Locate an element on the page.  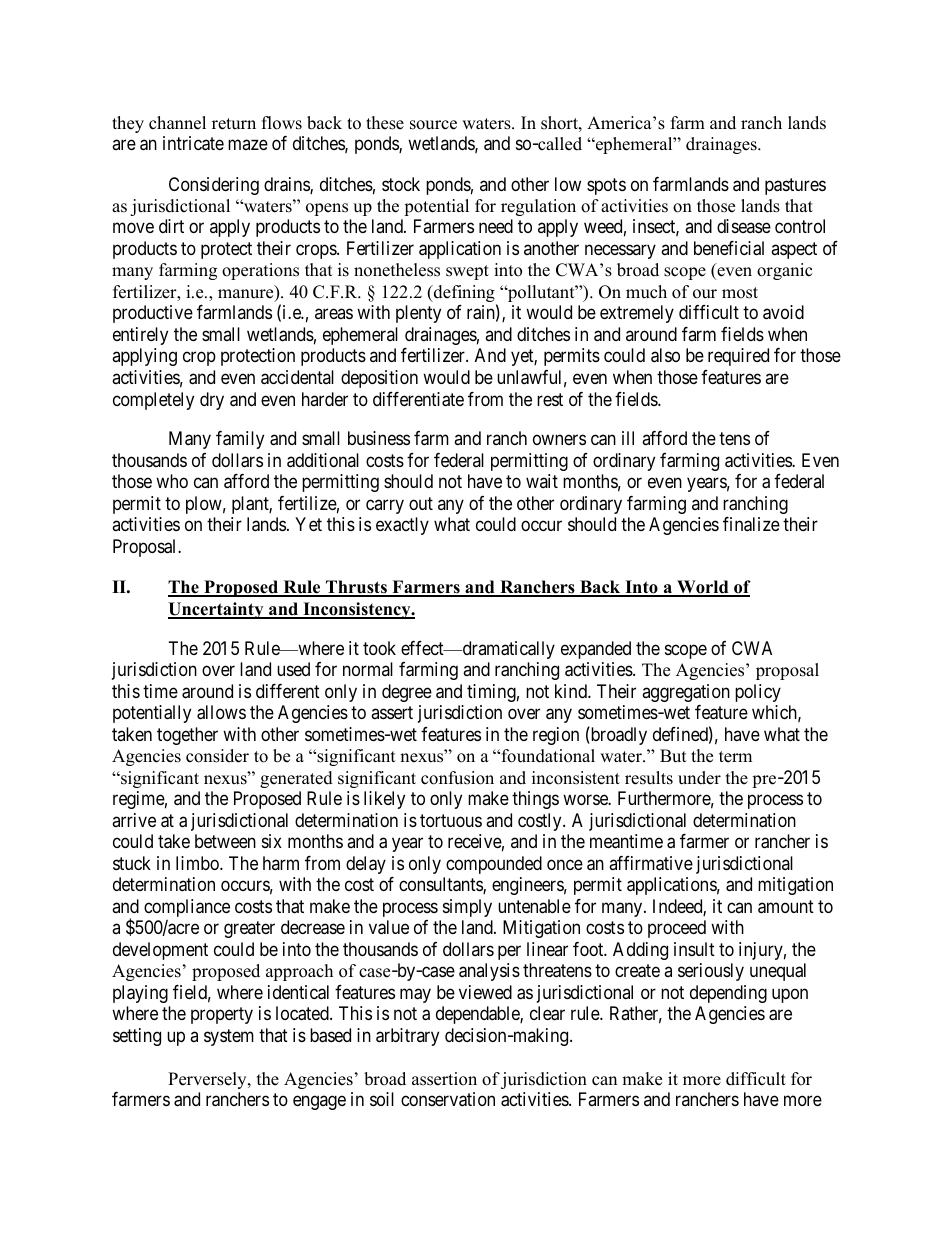
Perversely is located at coordinates (208, 1080).
